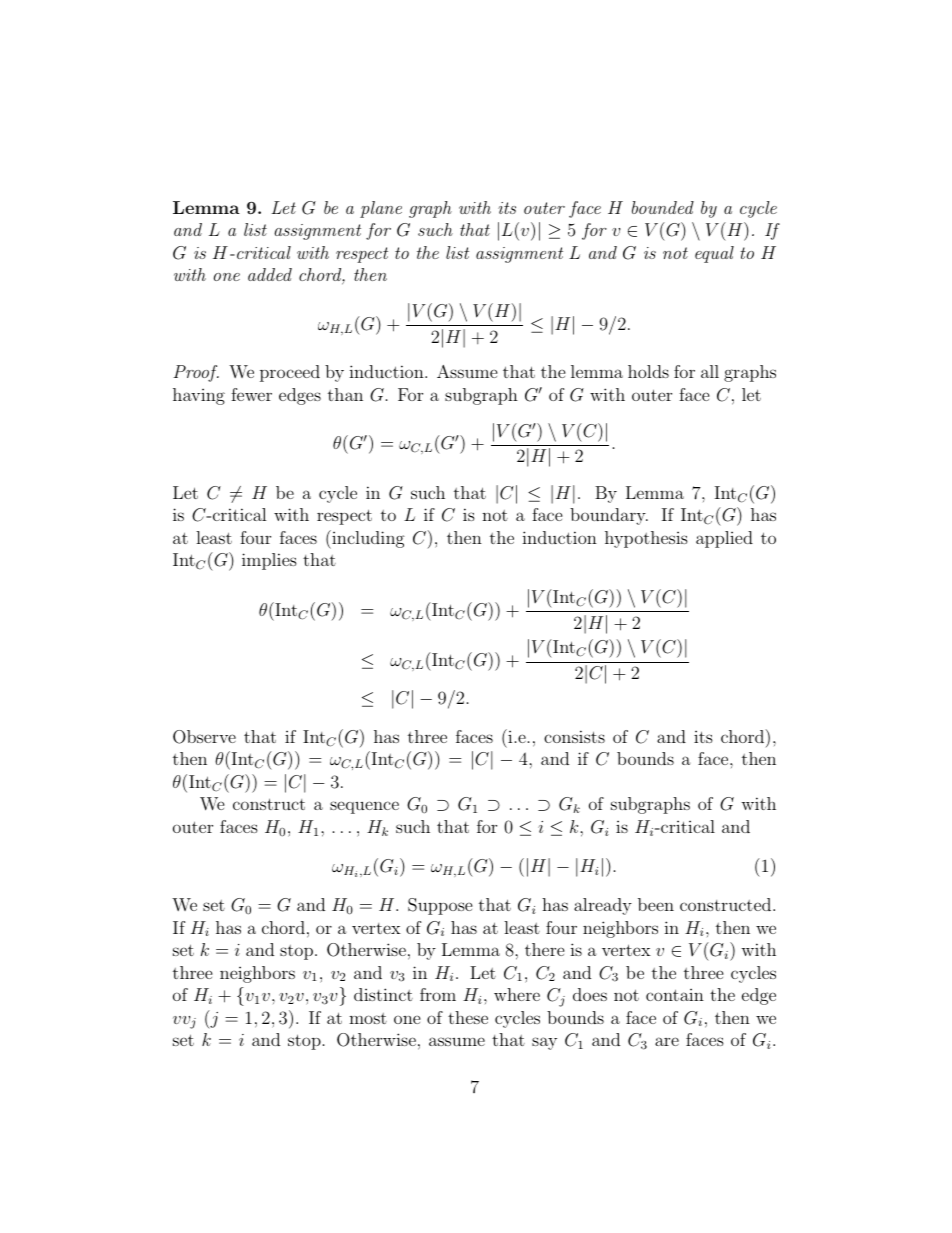  Describe the element at coordinates (269, 561) in the screenshot. I see `implies` at that location.
